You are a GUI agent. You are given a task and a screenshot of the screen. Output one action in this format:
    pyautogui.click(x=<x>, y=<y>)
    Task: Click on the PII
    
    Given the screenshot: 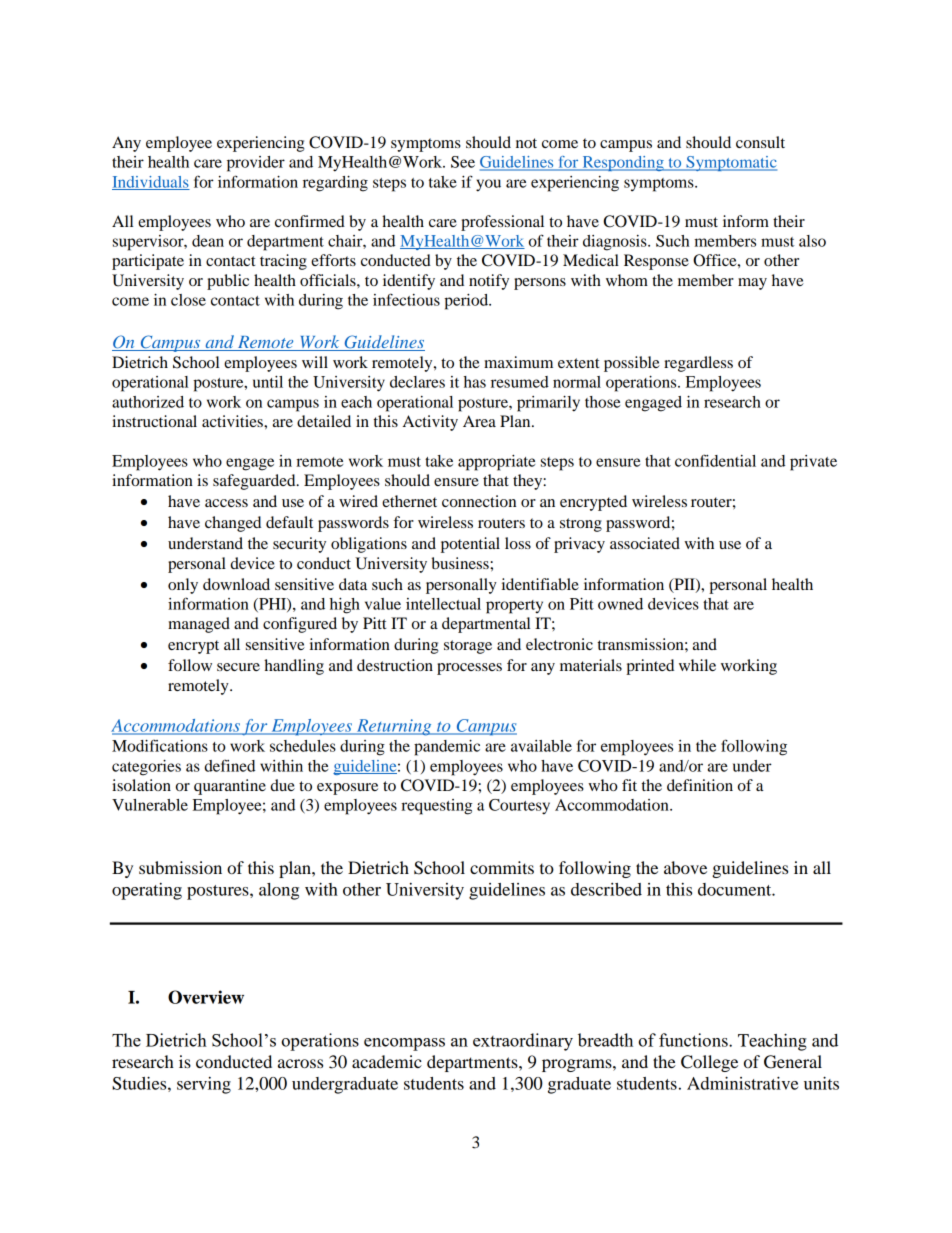 What is the action you would take?
    pyautogui.click(x=684, y=585)
